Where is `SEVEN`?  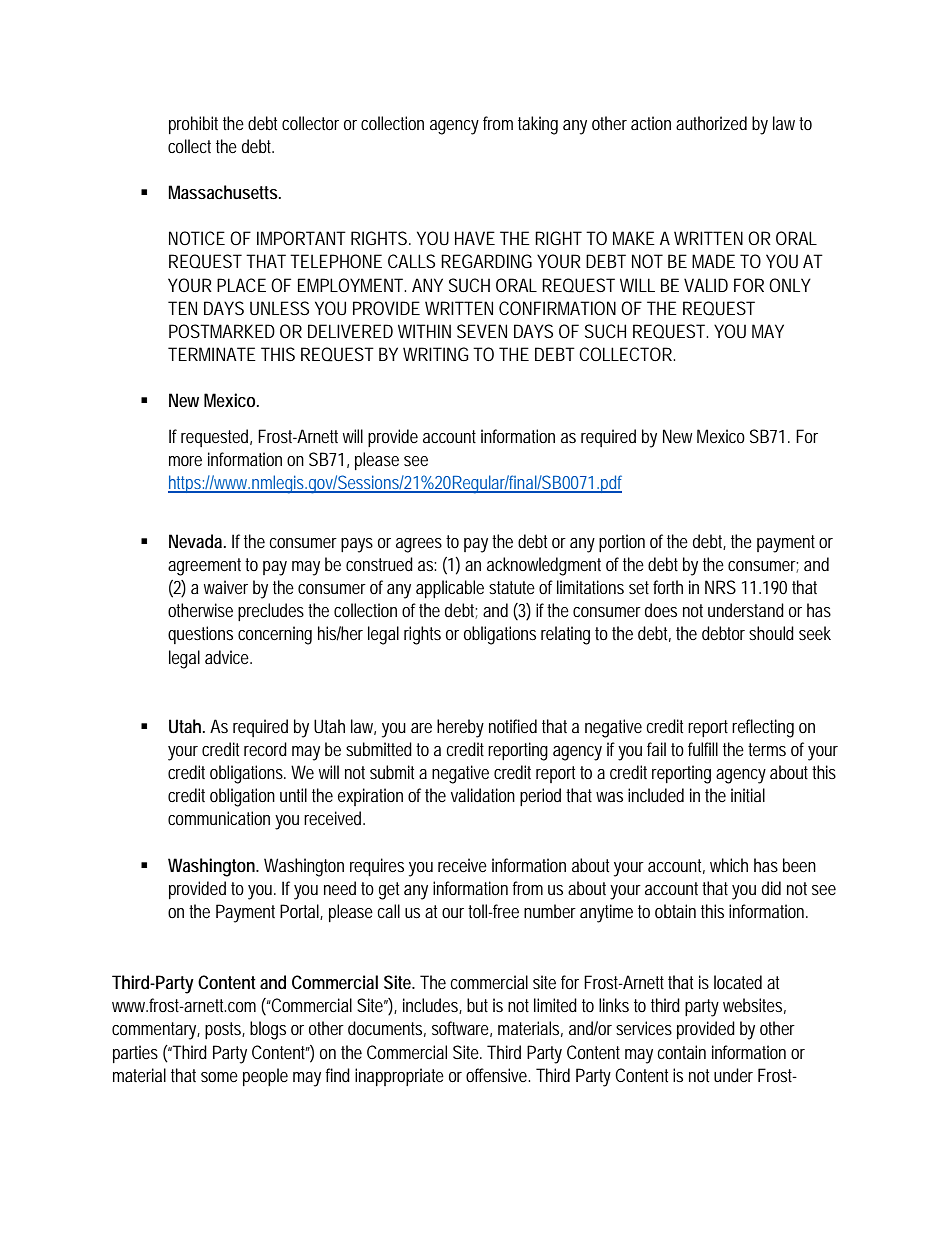
SEVEN is located at coordinates (482, 331).
